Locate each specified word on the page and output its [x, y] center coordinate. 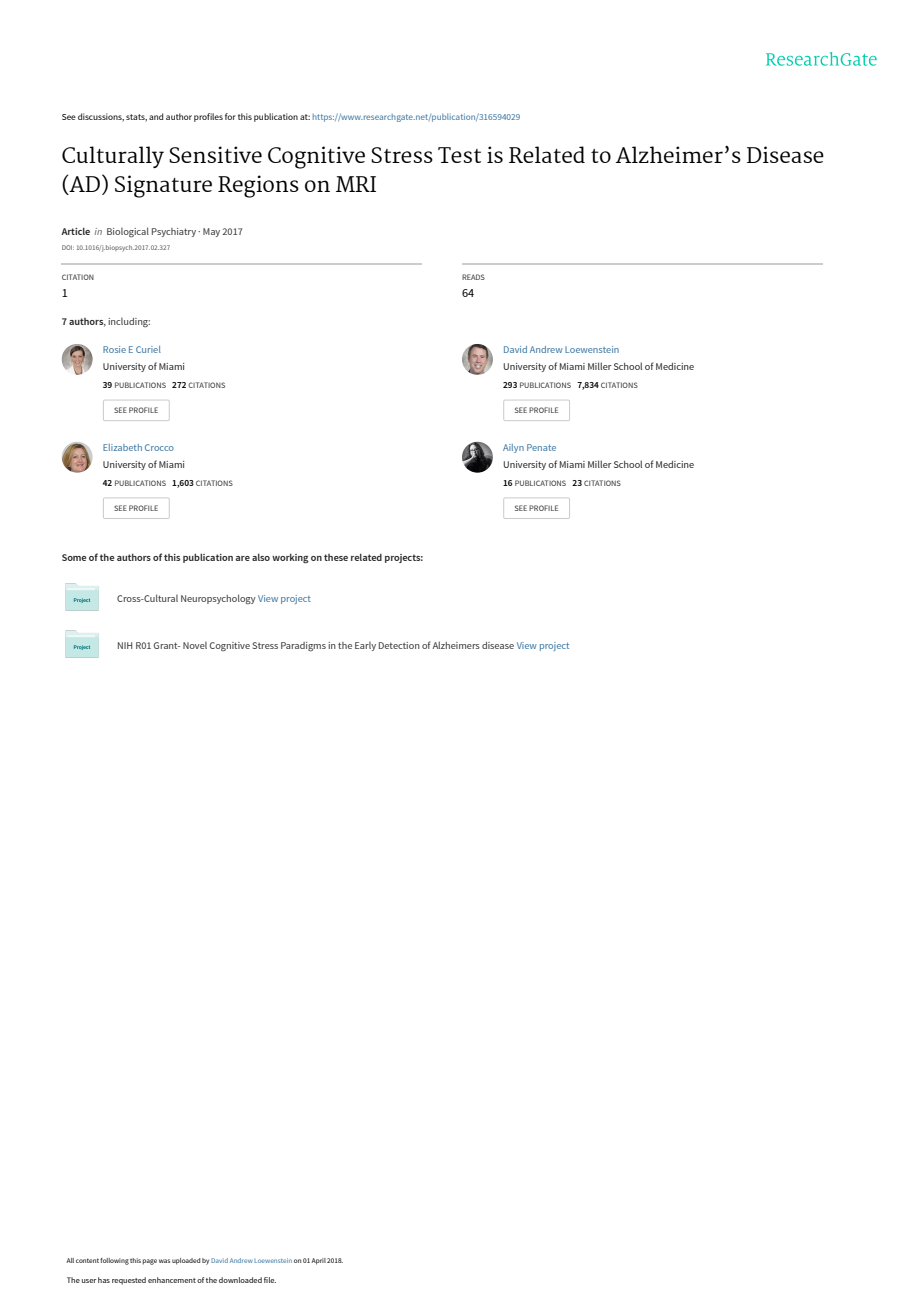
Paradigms [303, 647]
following [114, 1261]
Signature [163, 186]
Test [459, 155]
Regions [258, 186]
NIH [125, 645]
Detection [399, 645]
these [336, 557]
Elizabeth [122, 447]
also [261, 557]
